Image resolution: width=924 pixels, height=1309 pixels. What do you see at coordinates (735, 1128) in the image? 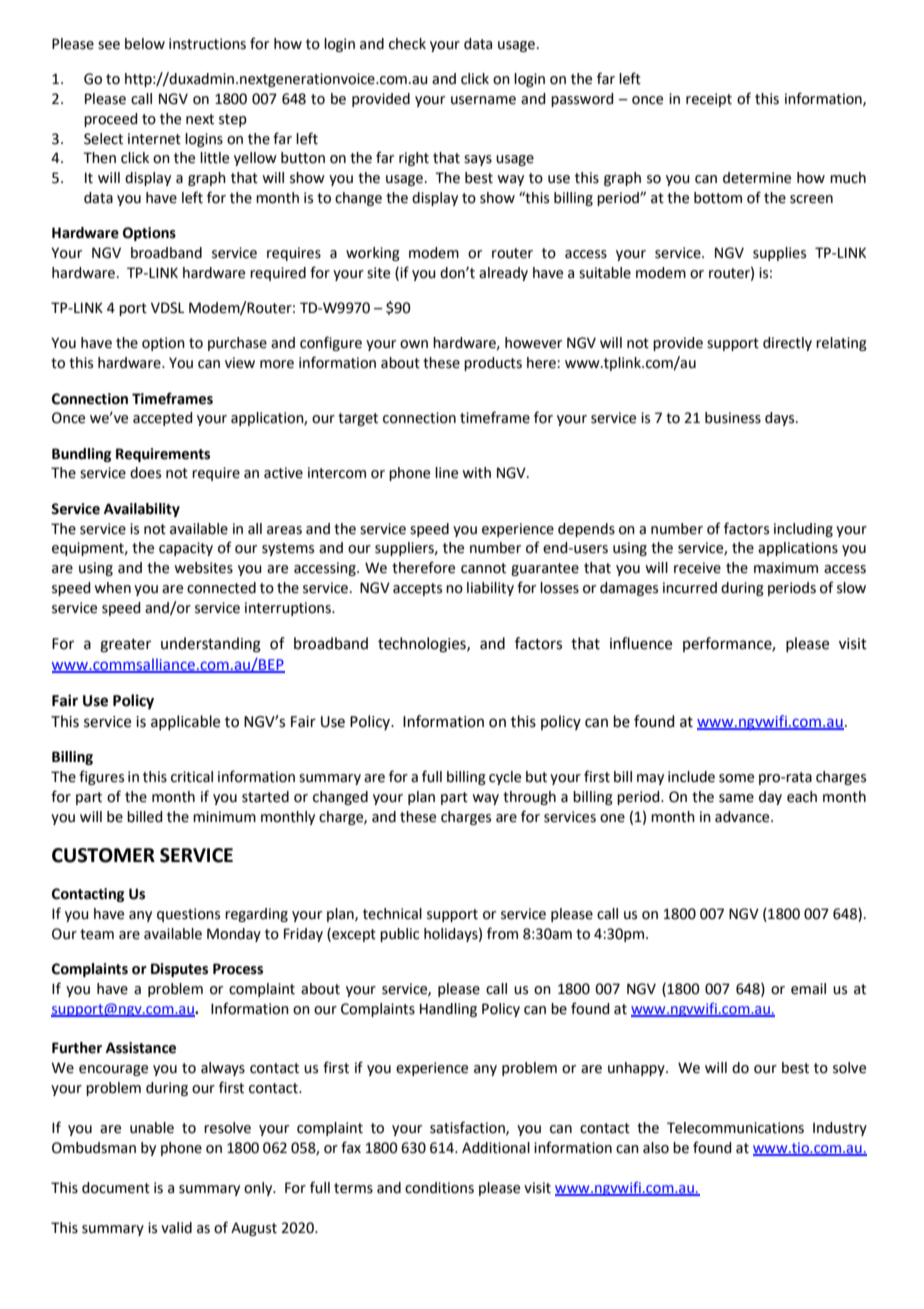
I see `Telecommunications` at bounding box center [735, 1128].
